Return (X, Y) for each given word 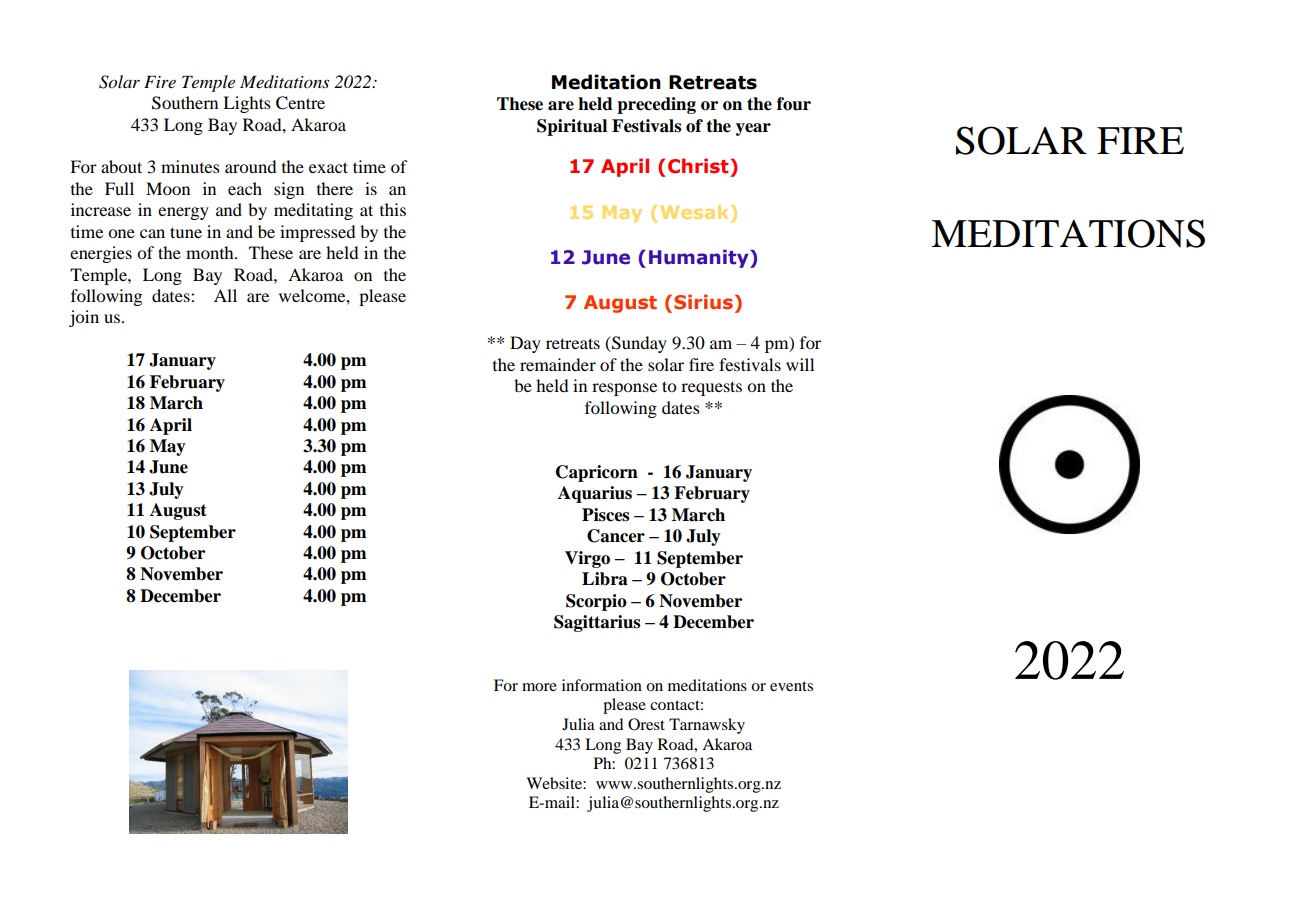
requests (711, 388)
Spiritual (572, 127)
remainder (558, 364)
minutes (190, 166)
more (539, 687)
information (602, 685)
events (791, 686)
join (84, 318)
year (753, 129)
